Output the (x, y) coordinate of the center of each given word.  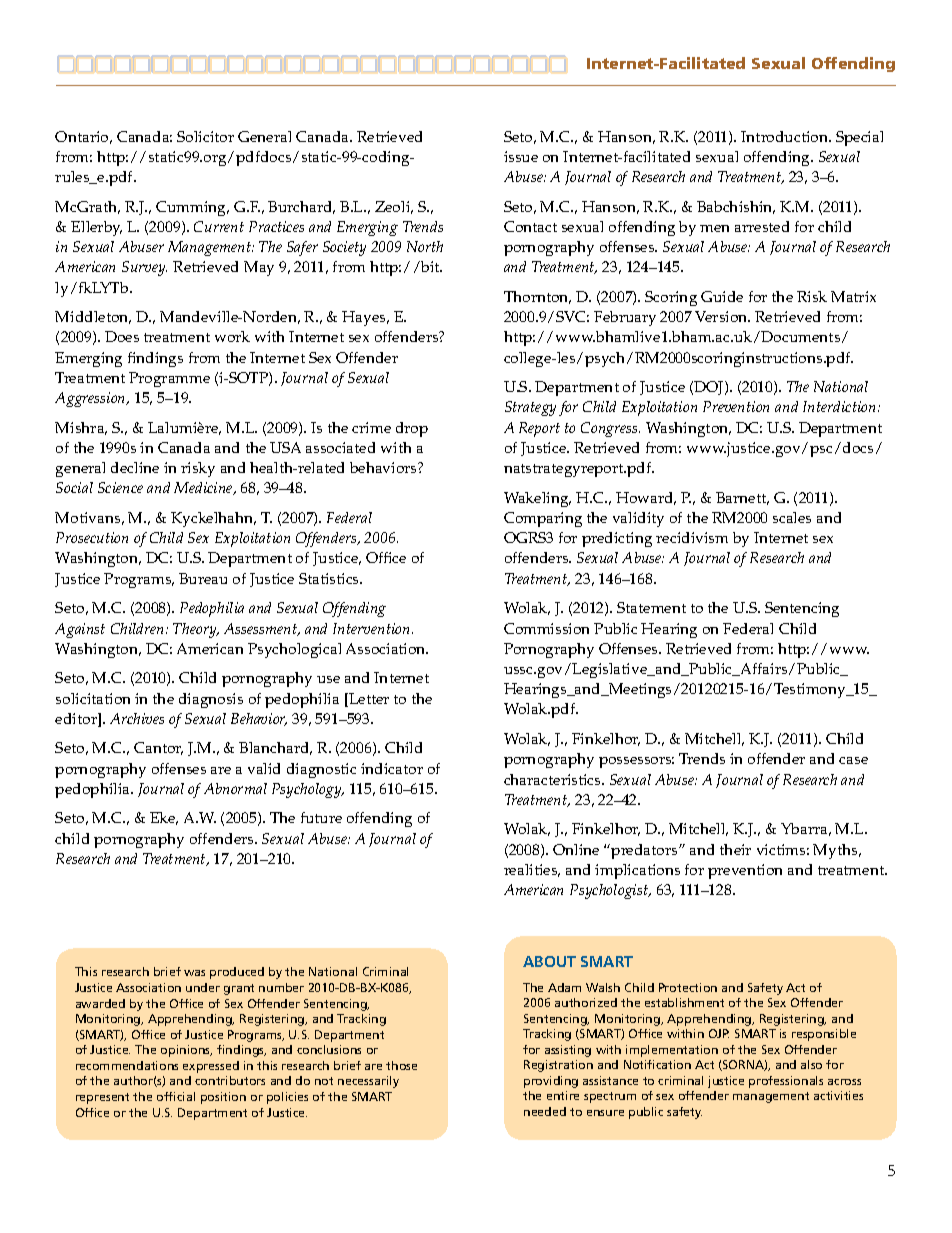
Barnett (742, 498)
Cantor (158, 748)
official (176, 1096)
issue (521, 156)
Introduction (786, 136)
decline (135, 467)
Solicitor (205, 136)
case (853, 760)
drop (412, 429)
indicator (392, 768)
